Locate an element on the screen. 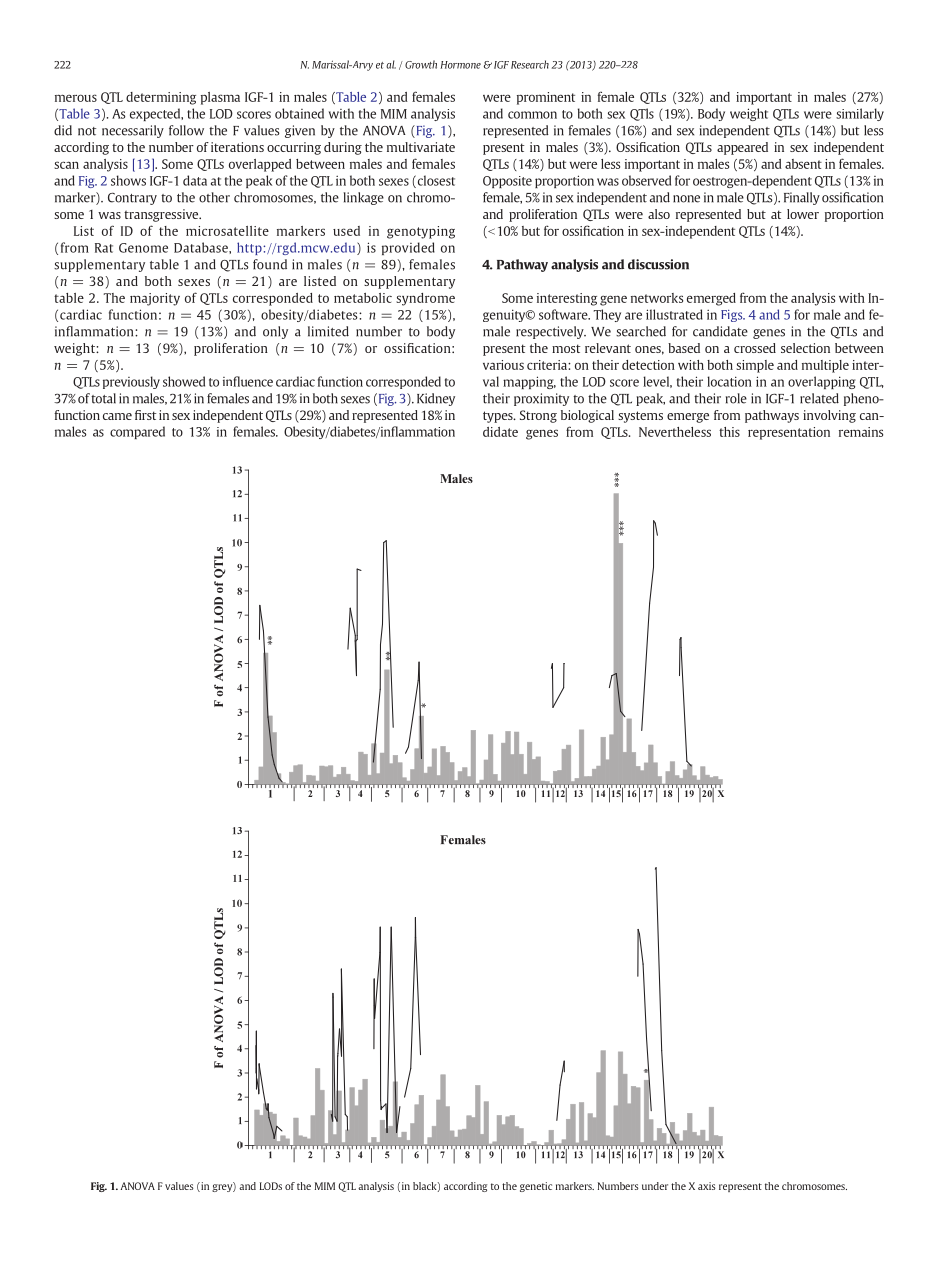 This screenshot has height=1270, width=952. simple is located at coordinates (755, 366).
